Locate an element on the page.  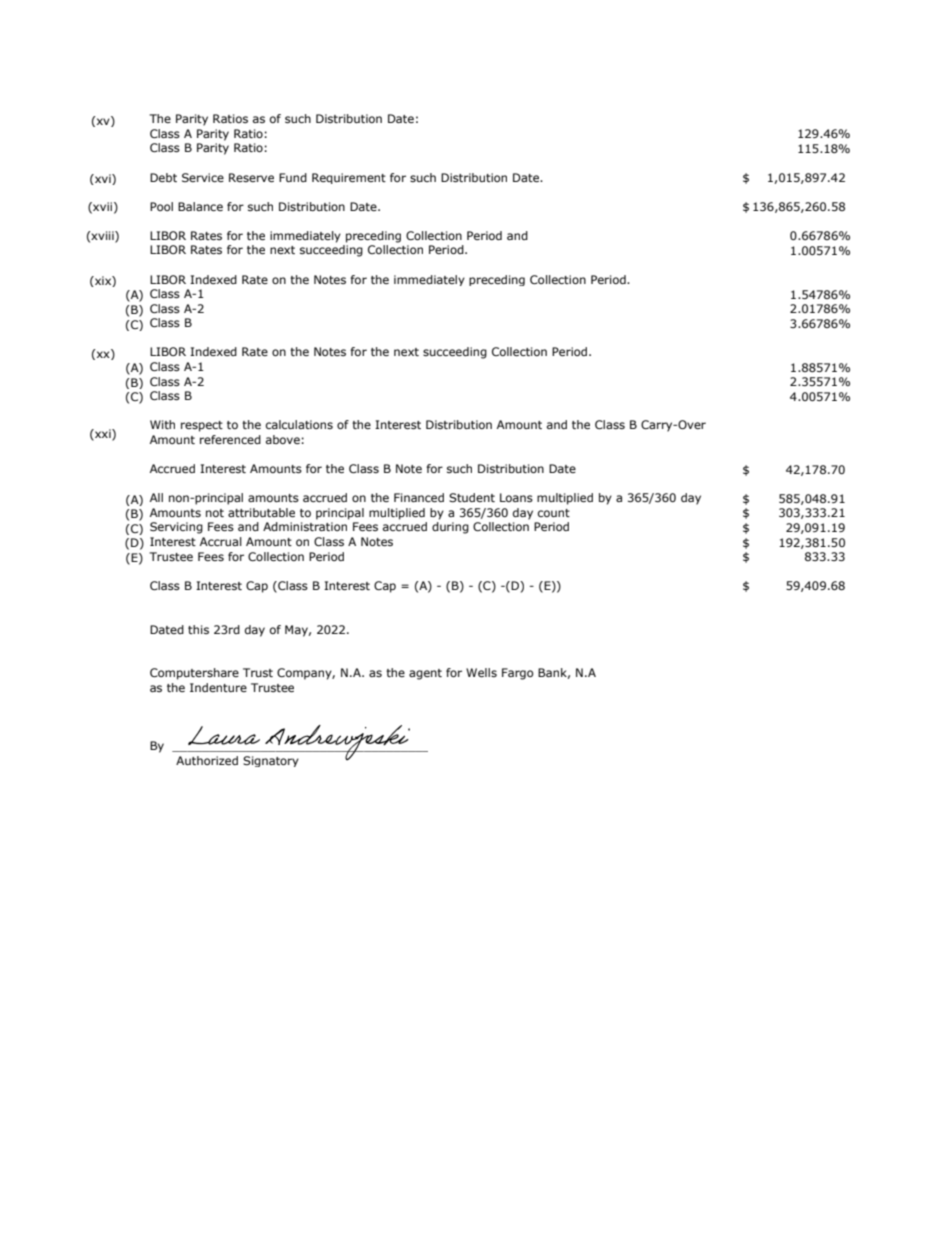
Financed is located at coordinates (419, 497).
